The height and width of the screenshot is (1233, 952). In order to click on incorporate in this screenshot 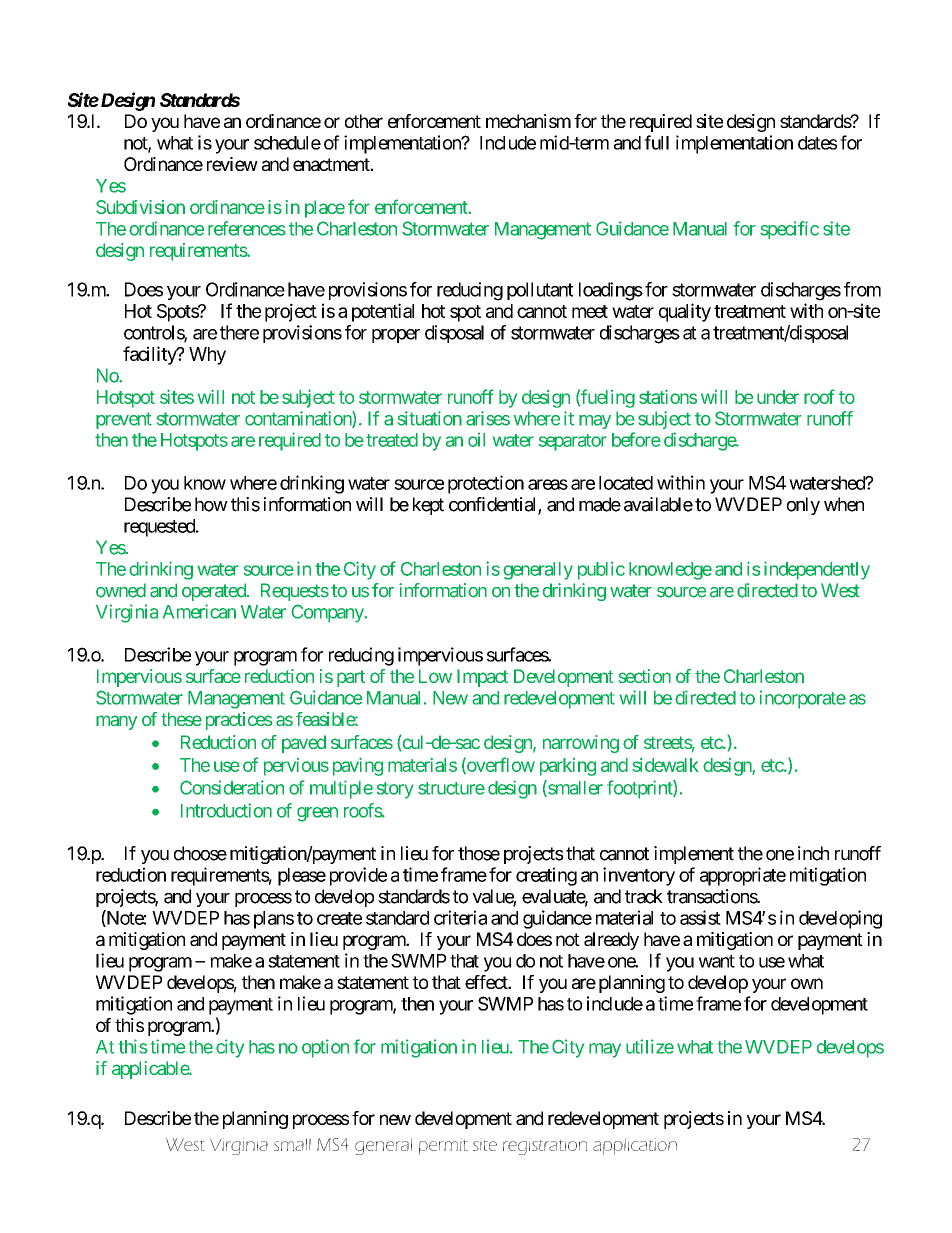, I will do `click(803, 699)`.
